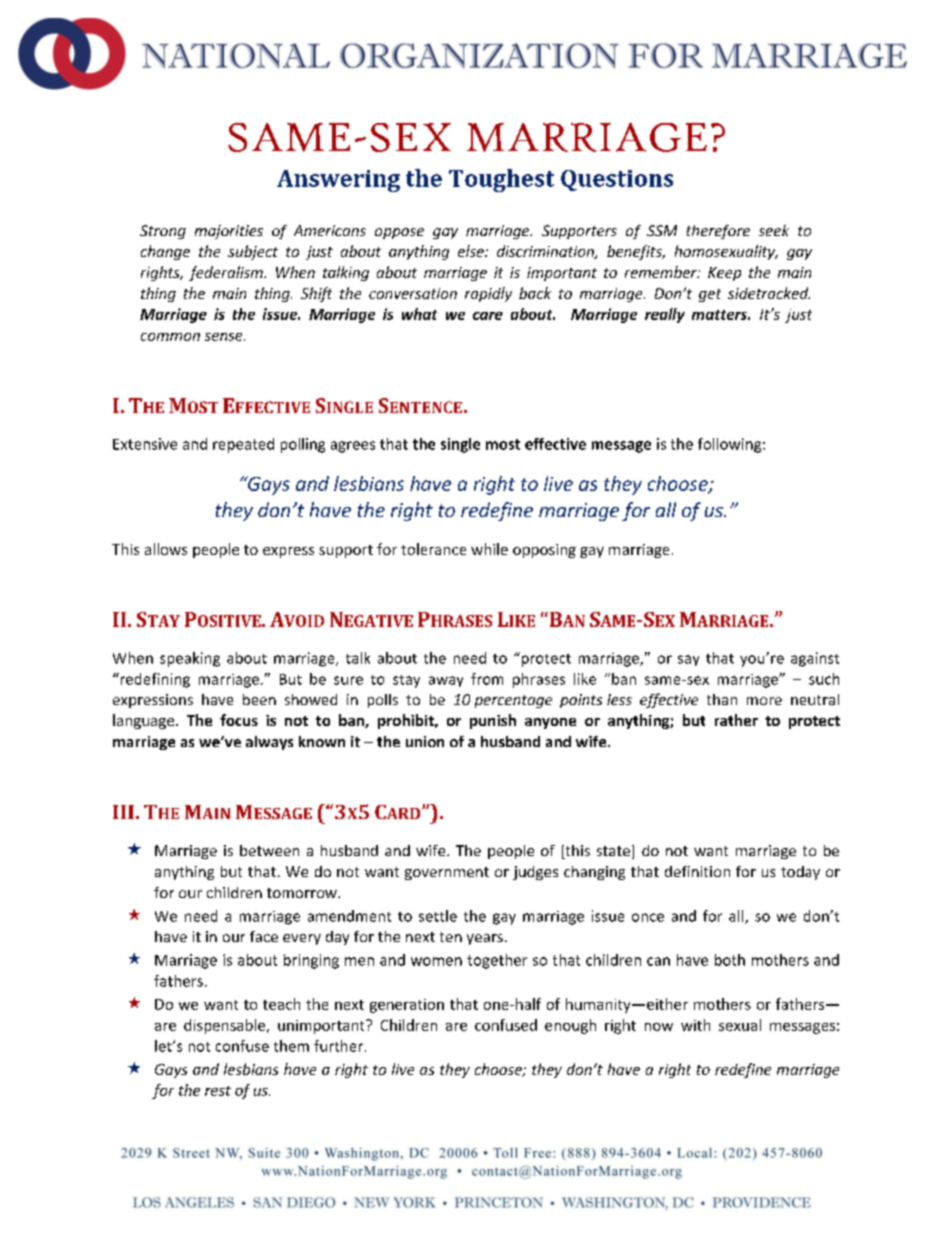 This document has width=952, height=1233. What do you see at coordinates (239, 720) in the document?
I see `focus` at bounding box center [239, 720].
